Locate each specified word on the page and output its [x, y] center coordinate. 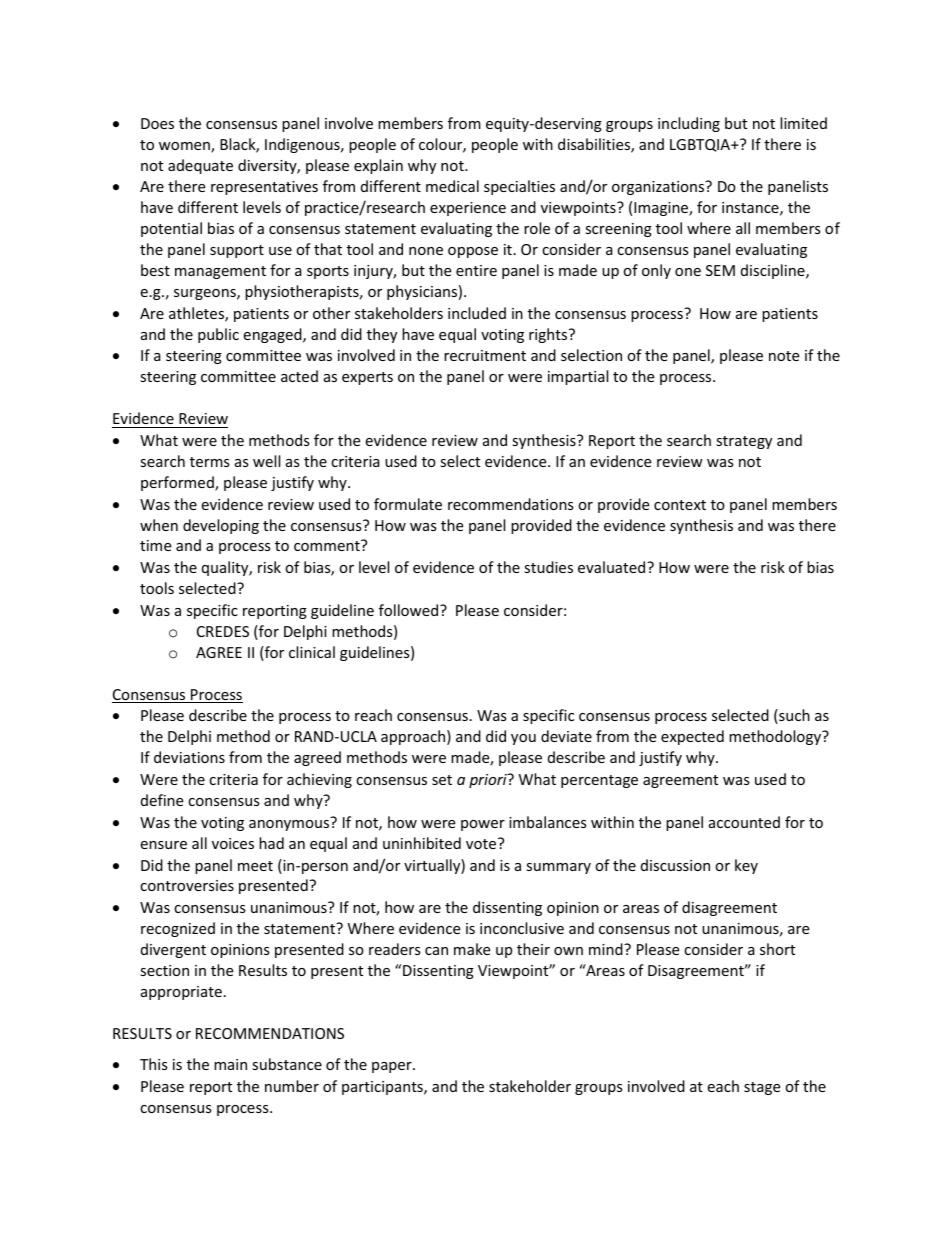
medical [452, 186]
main [230, 1064]
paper [393, 1067]
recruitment [485, 355]
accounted [744, 822]
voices [233, 843]
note [784, 356]
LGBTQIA [701, 145]
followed [410, 610]
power [483, 825]
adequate [200, 166]
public [218, 335]
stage [762, 1088]
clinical [312, 652]
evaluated [613, 567]
